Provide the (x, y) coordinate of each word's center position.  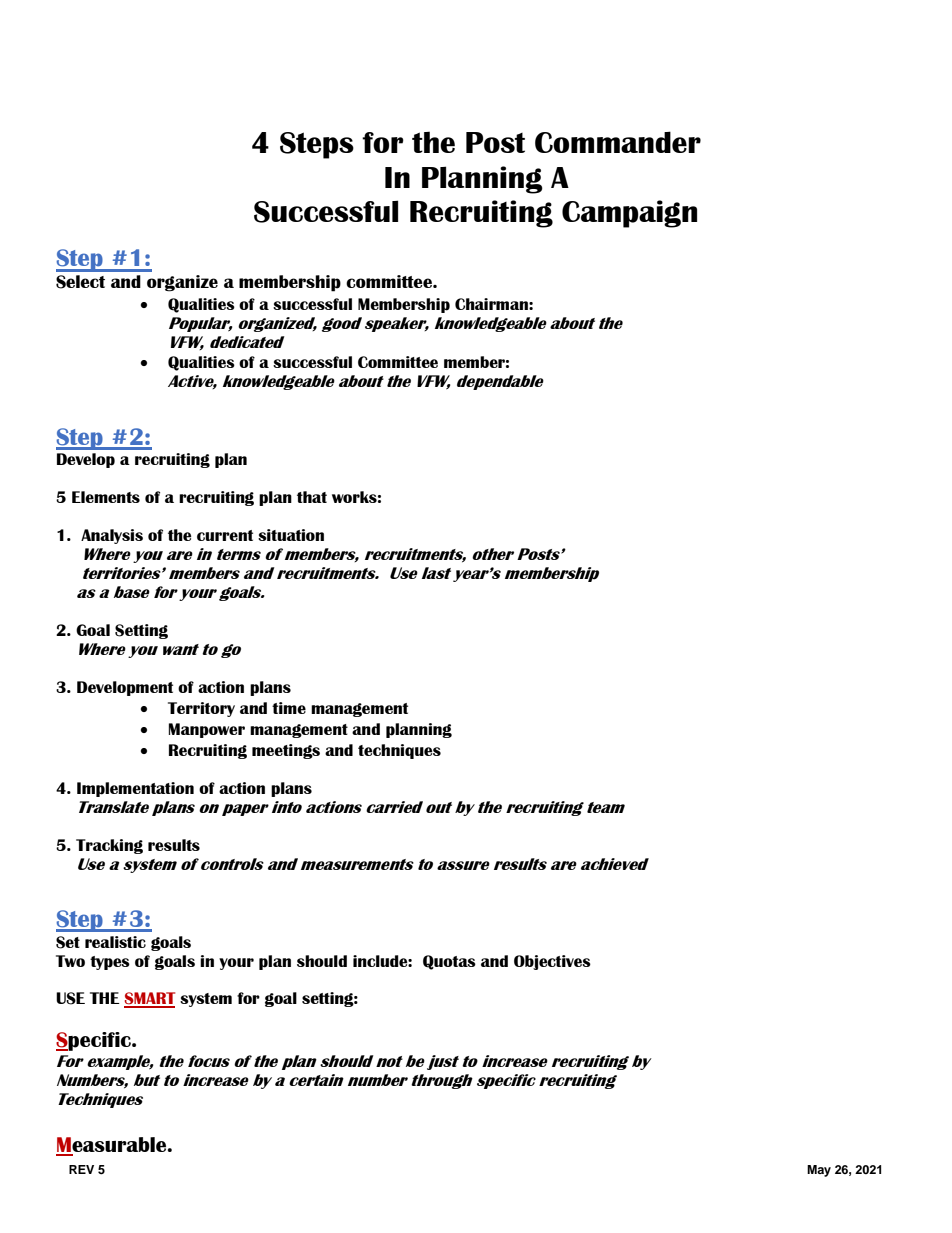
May (819, 1171)
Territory (201, 709)
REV (81, 1169)
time (289, 708)
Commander (618, 142)
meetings (286, 751)
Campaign (629, 214)
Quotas (449, 962)
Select (80, 282)
